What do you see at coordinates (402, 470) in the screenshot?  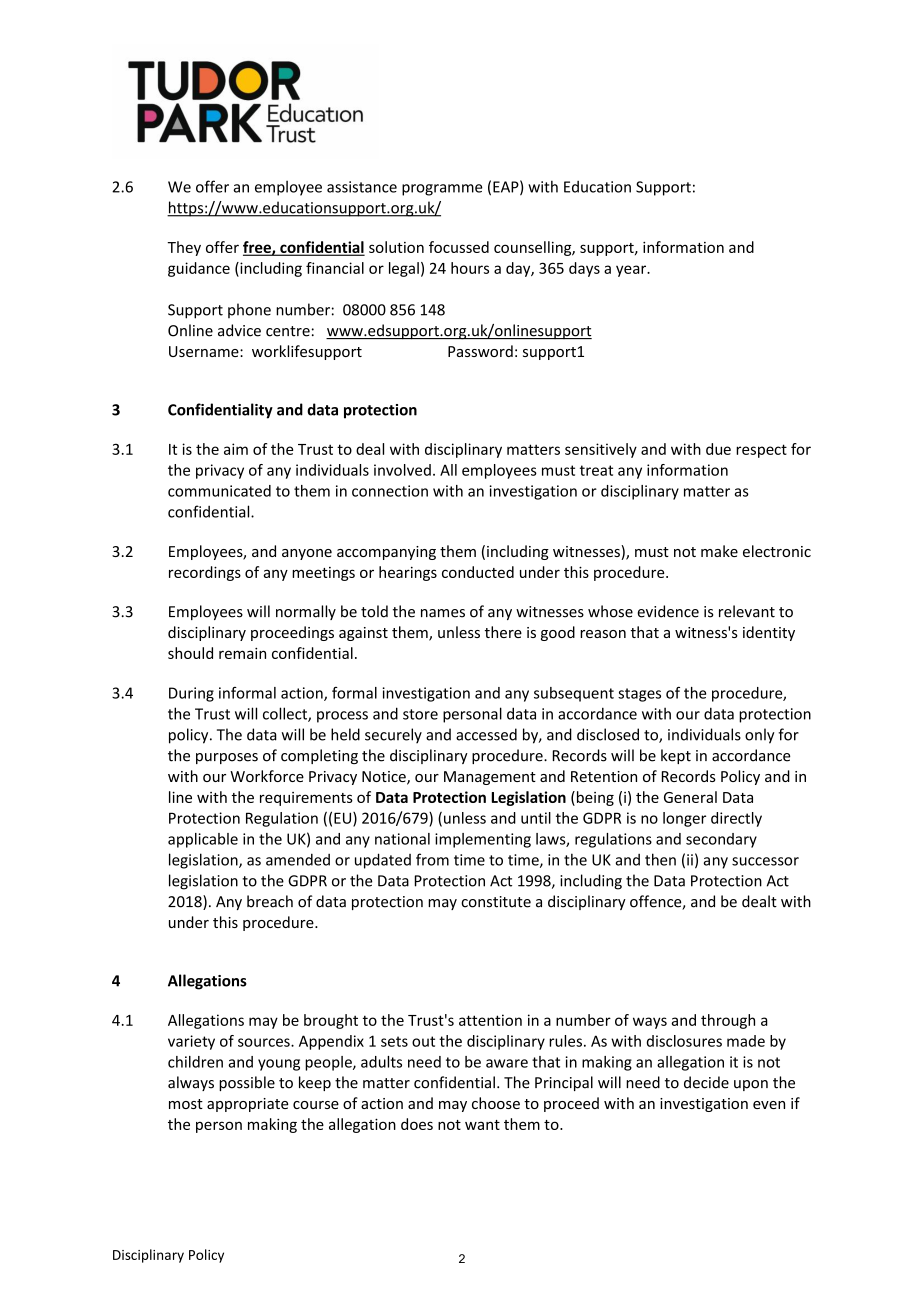 I see `involved` at bounding box center [402, 470].
